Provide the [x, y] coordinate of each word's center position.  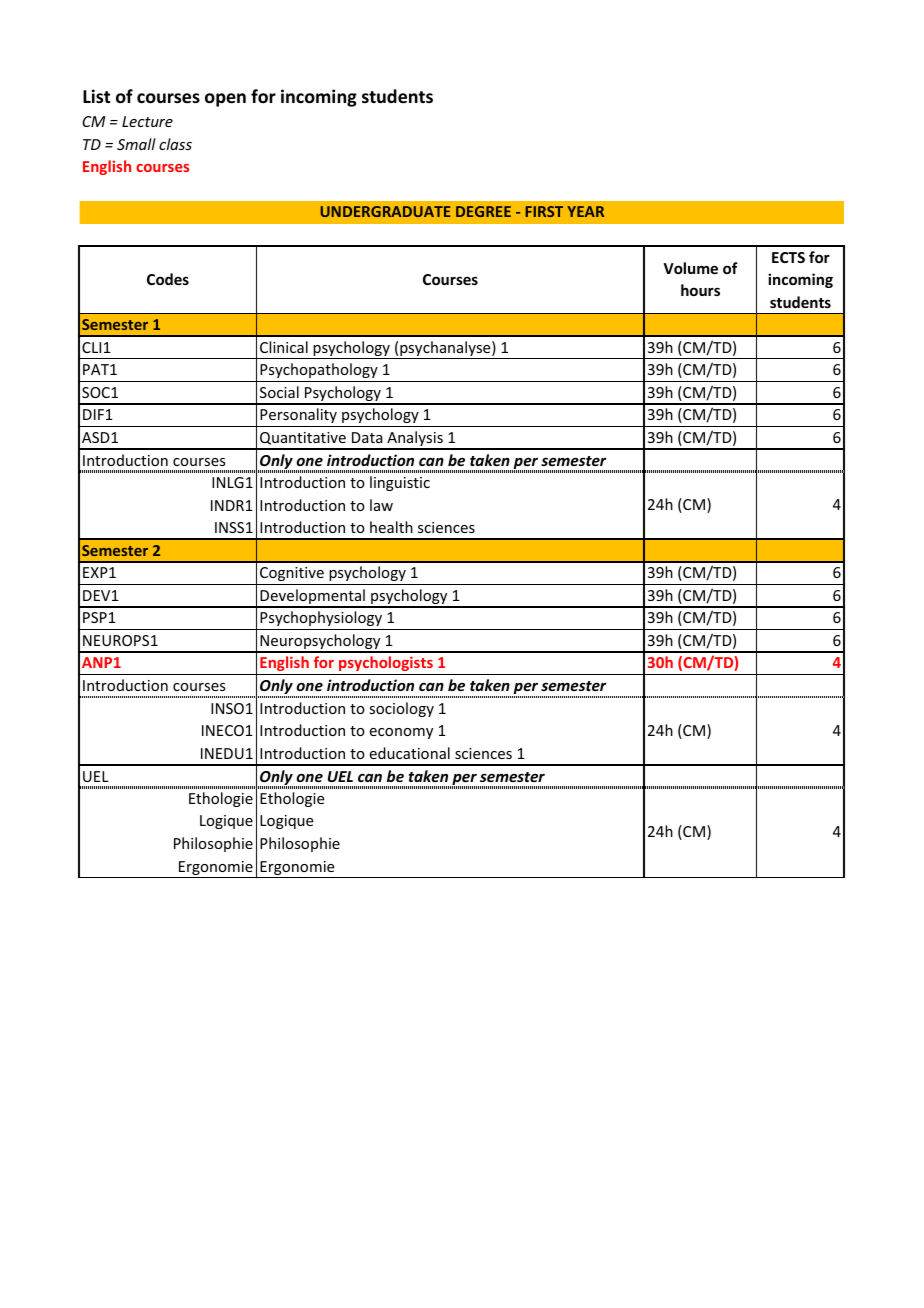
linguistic [400, 483]
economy [401, 733]
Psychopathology [319, 370]
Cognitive [292, 574]
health [391, 527]
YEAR [585, 211]
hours [700, 290]
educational [410, 753]
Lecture [147, 121]
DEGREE [483, 211]
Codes [168, 279]
